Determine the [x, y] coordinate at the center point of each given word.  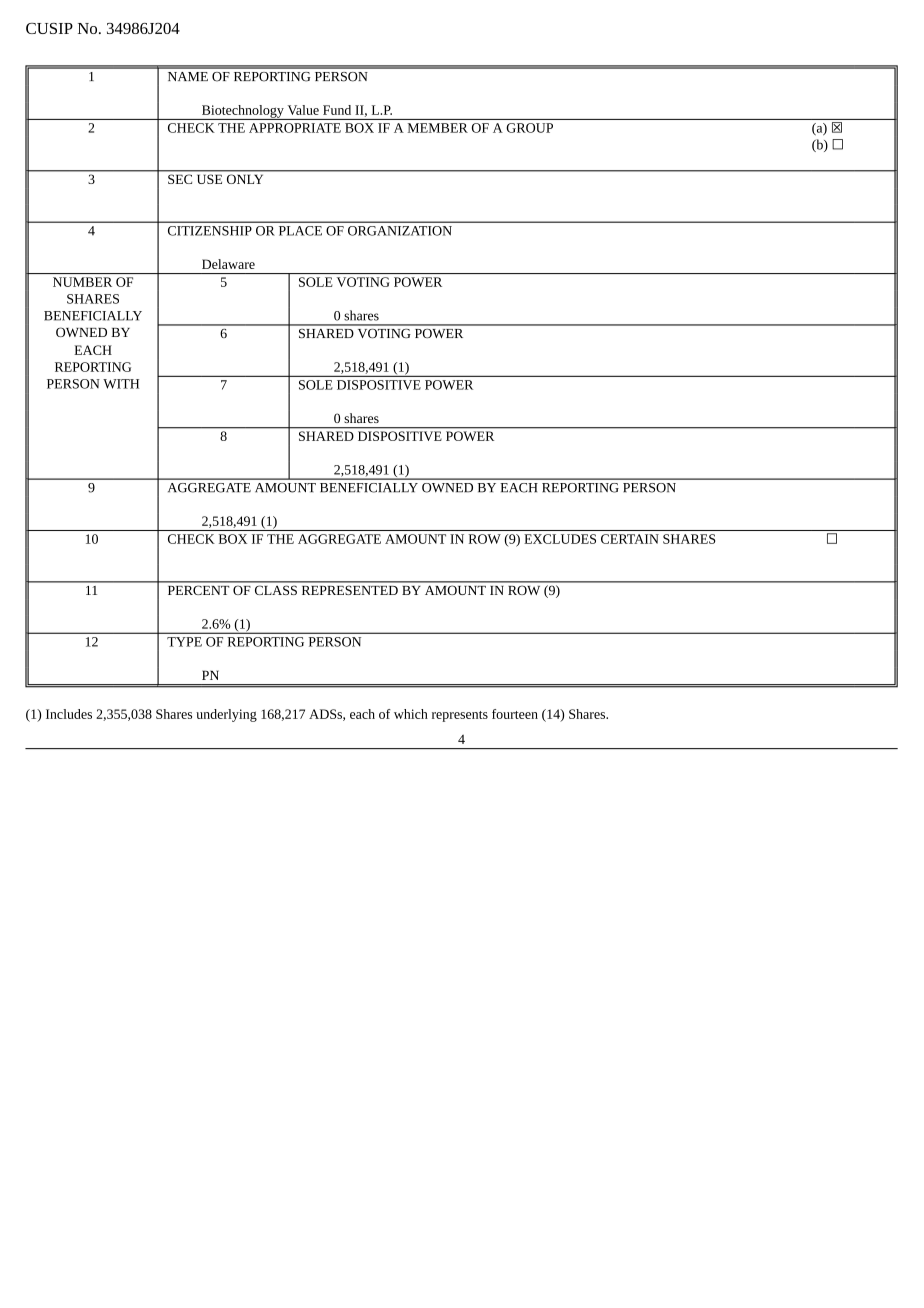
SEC [180, 179]
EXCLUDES [560, 539]
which [411, 714]
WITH [121, 384]
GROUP [529, 128]
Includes [69, 714]
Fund [337, 110]
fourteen [515, 714]
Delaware [228, 264]
